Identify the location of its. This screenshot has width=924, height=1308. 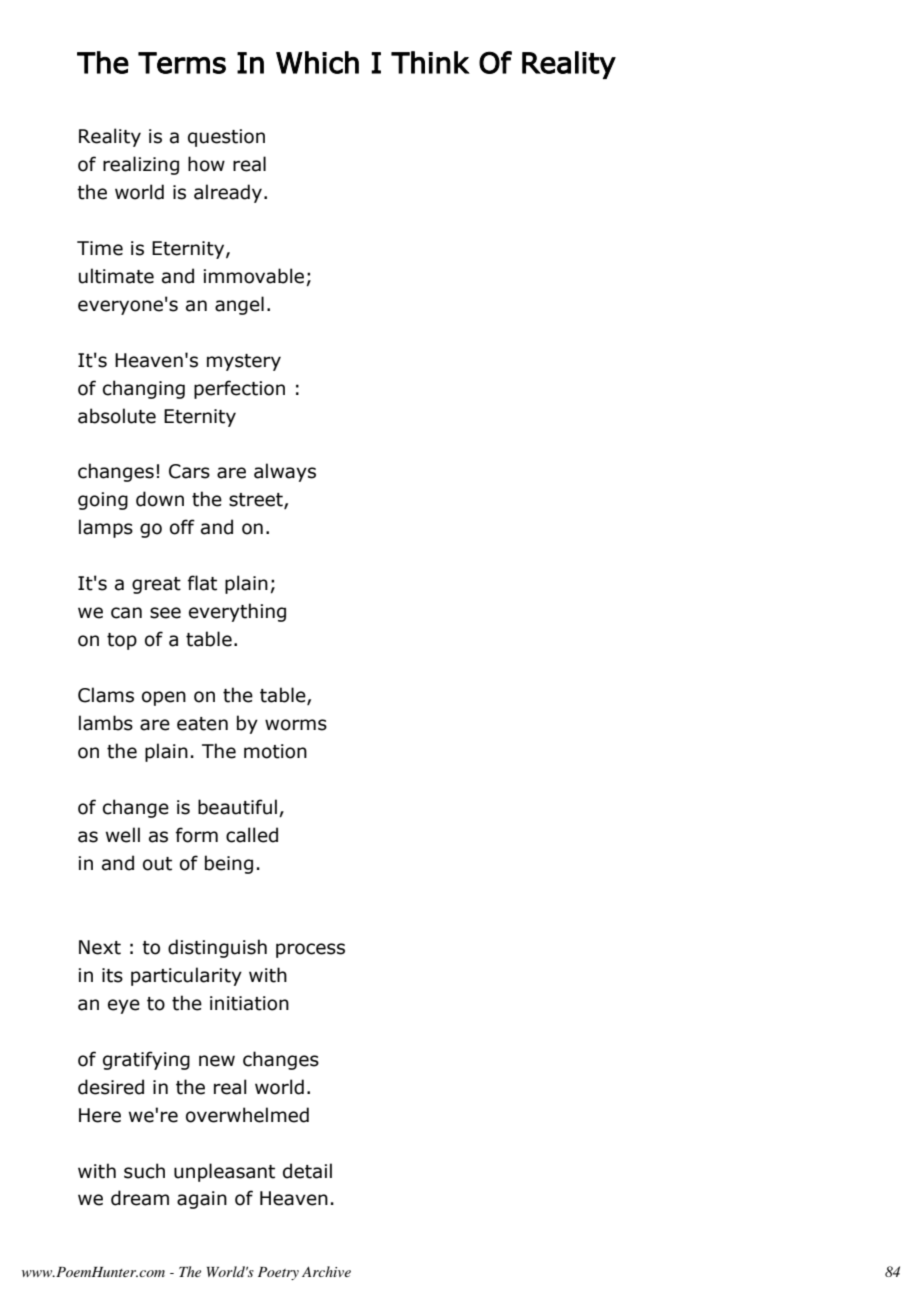
(112, 975).
